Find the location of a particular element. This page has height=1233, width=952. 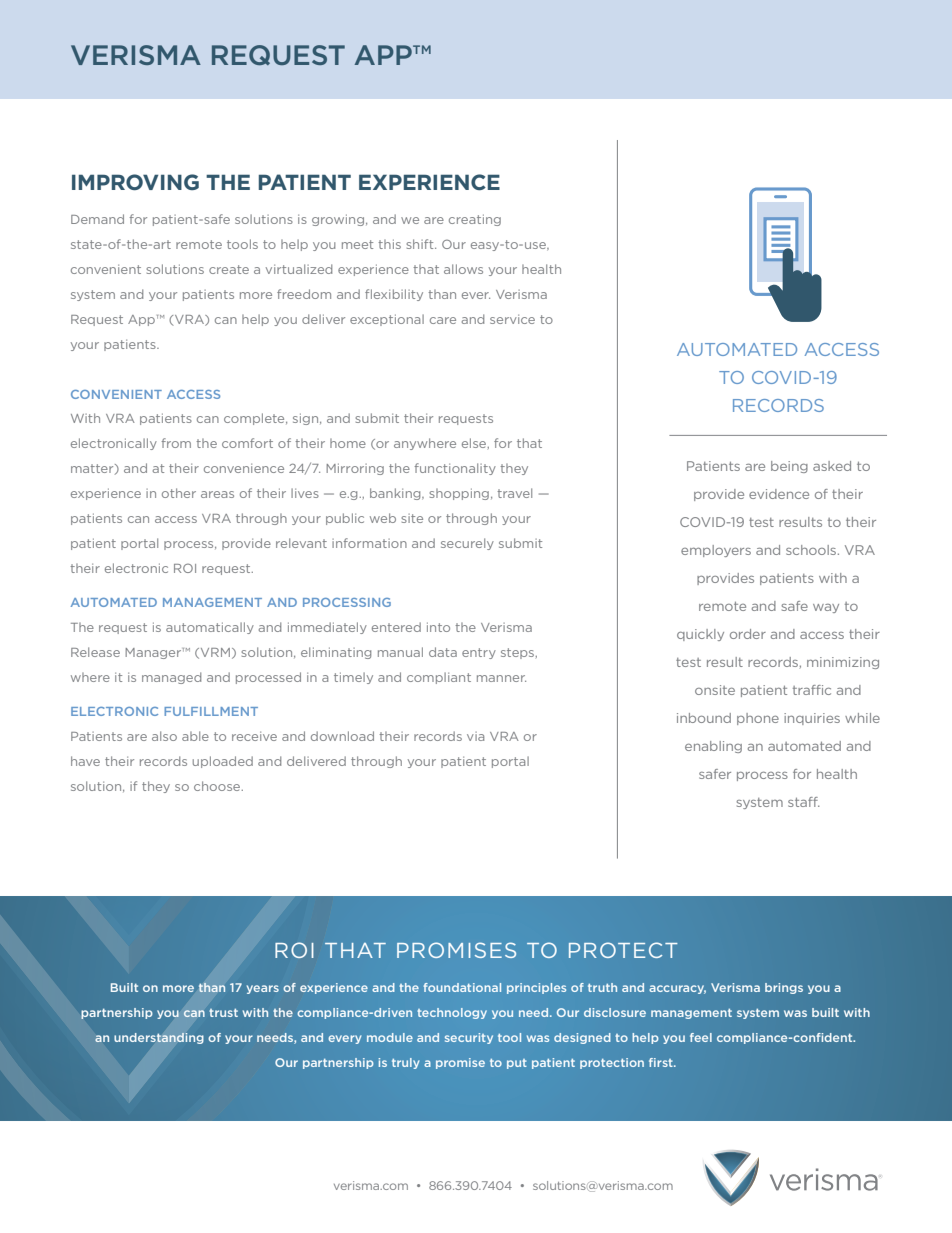

other is located at coordinates (179, 493).
